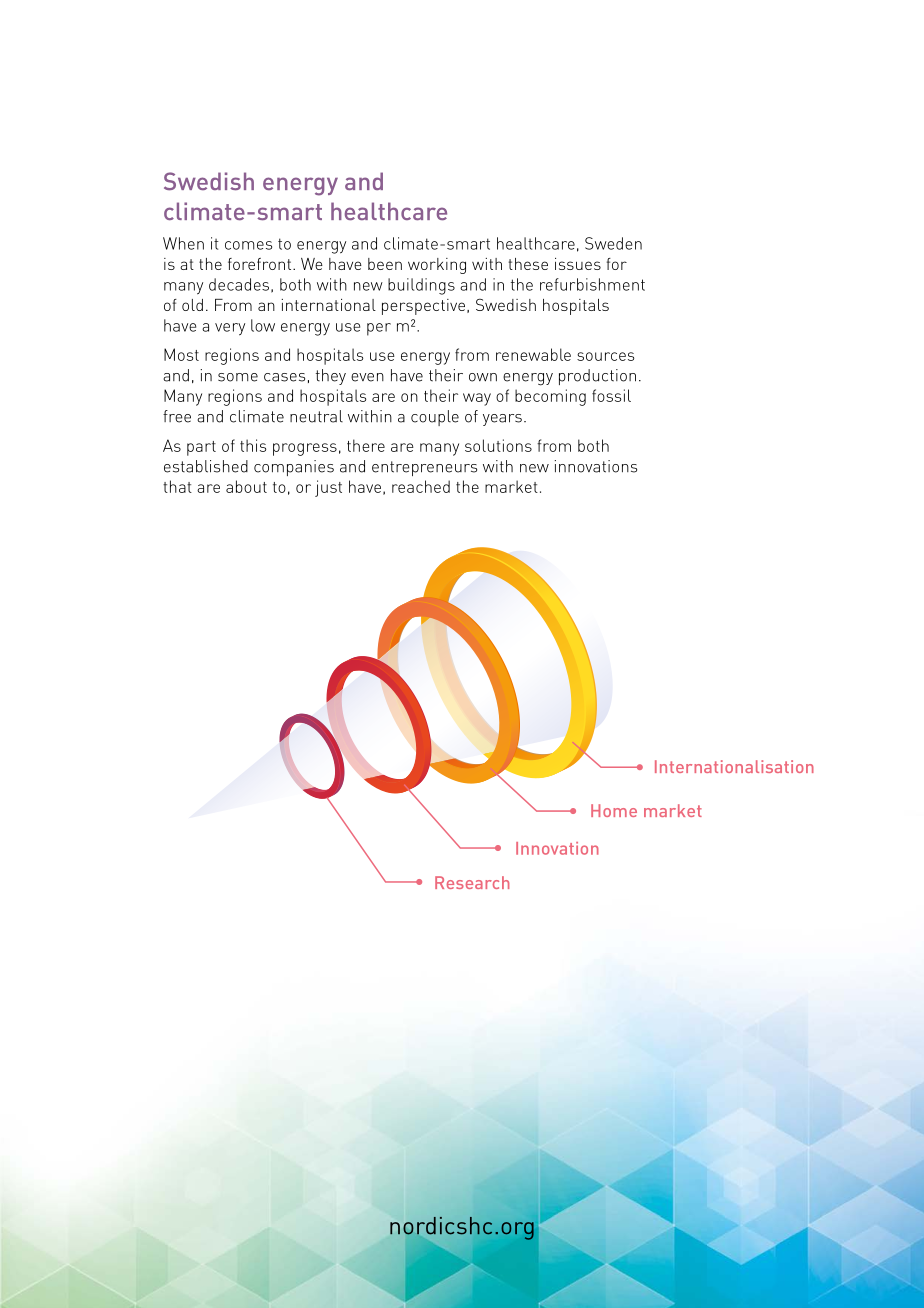 This screenshot has width=924, height=1308. What do you see at coordinates (328, 488) in the screenshot?
I see `just` at bounding box center [328, 488].
